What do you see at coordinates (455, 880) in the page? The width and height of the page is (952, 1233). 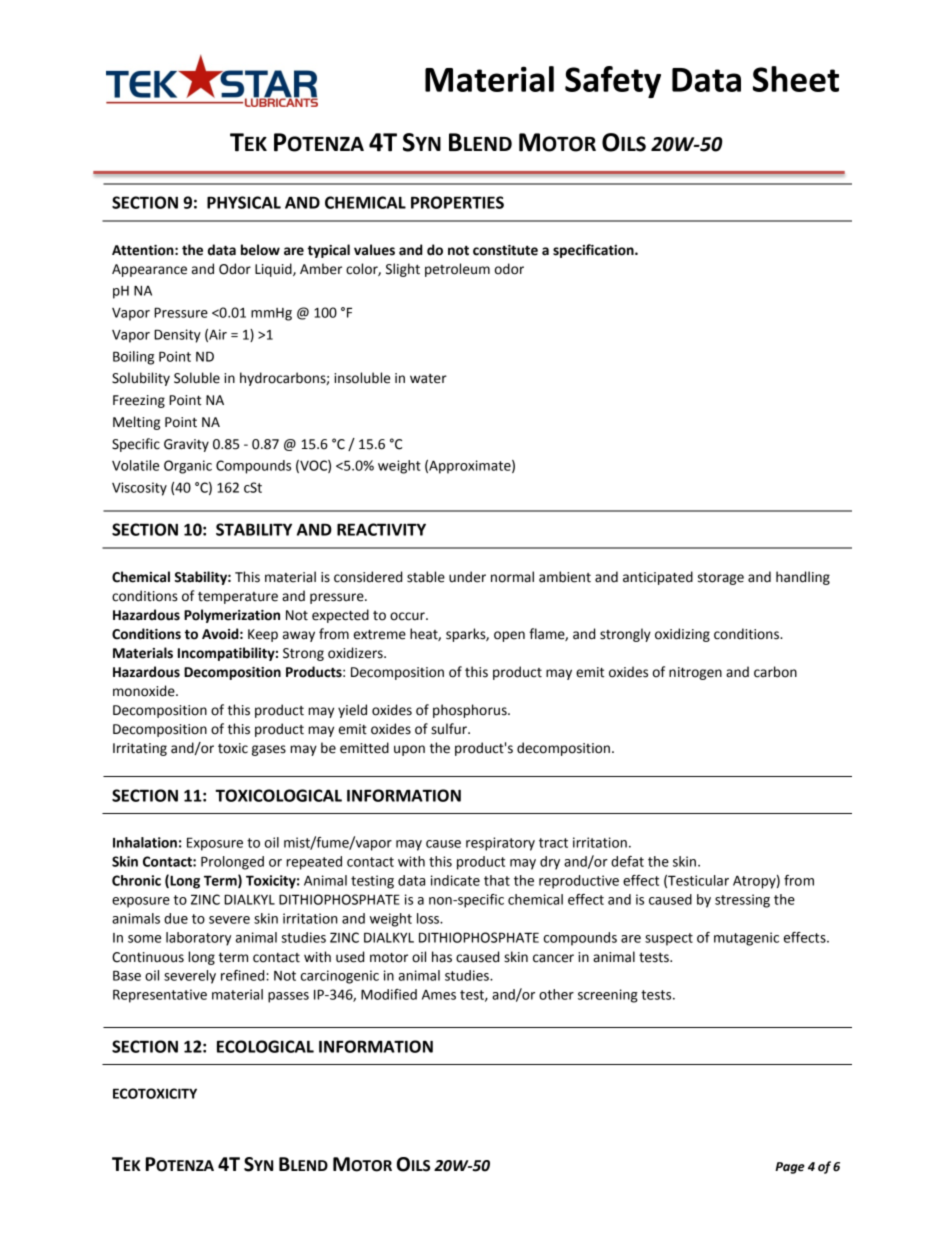 I see `indicate` at bounding box center [455, 880].
